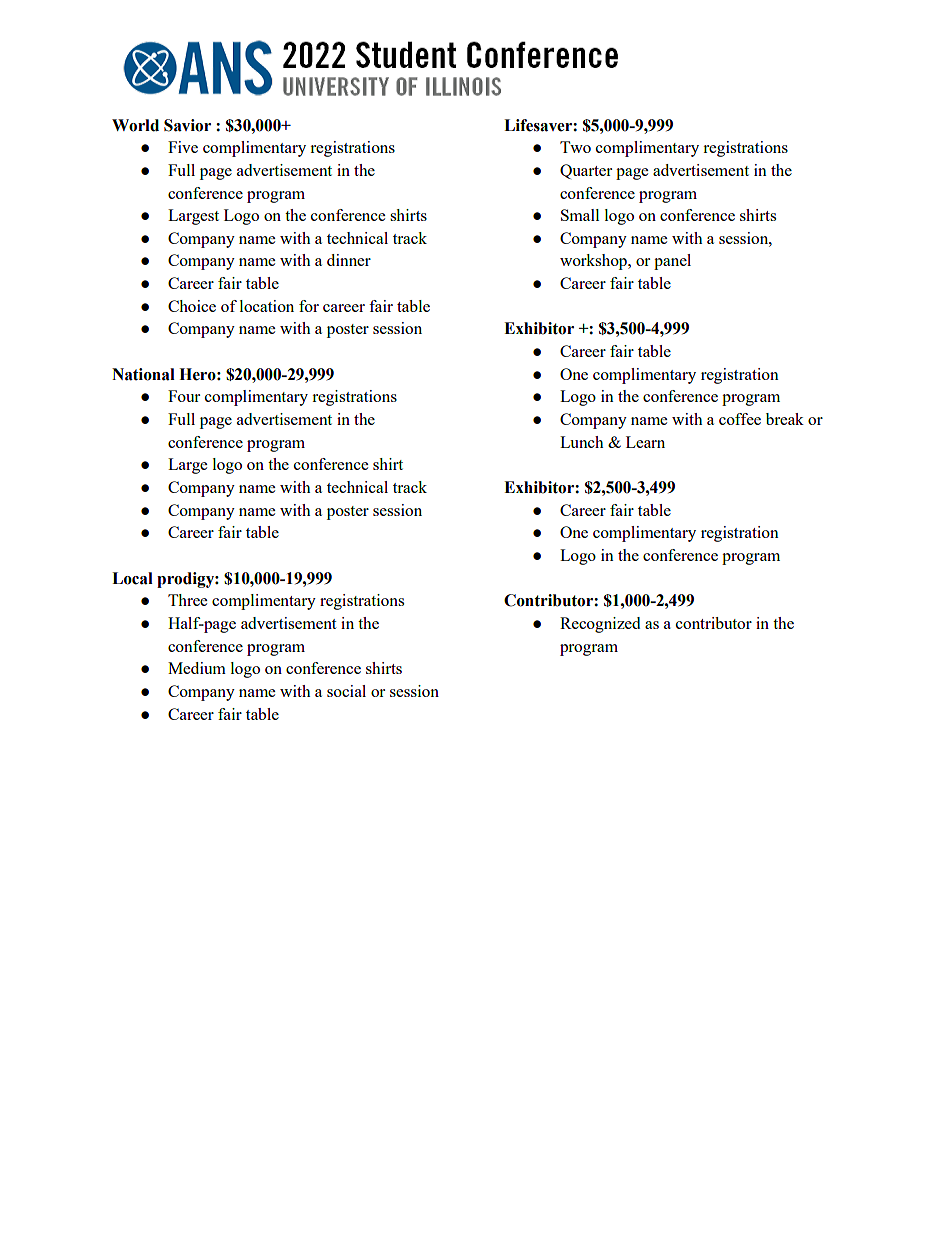  Describe the element at coordinates (575, 147) in the screenshot. I see `Two` at that location.
